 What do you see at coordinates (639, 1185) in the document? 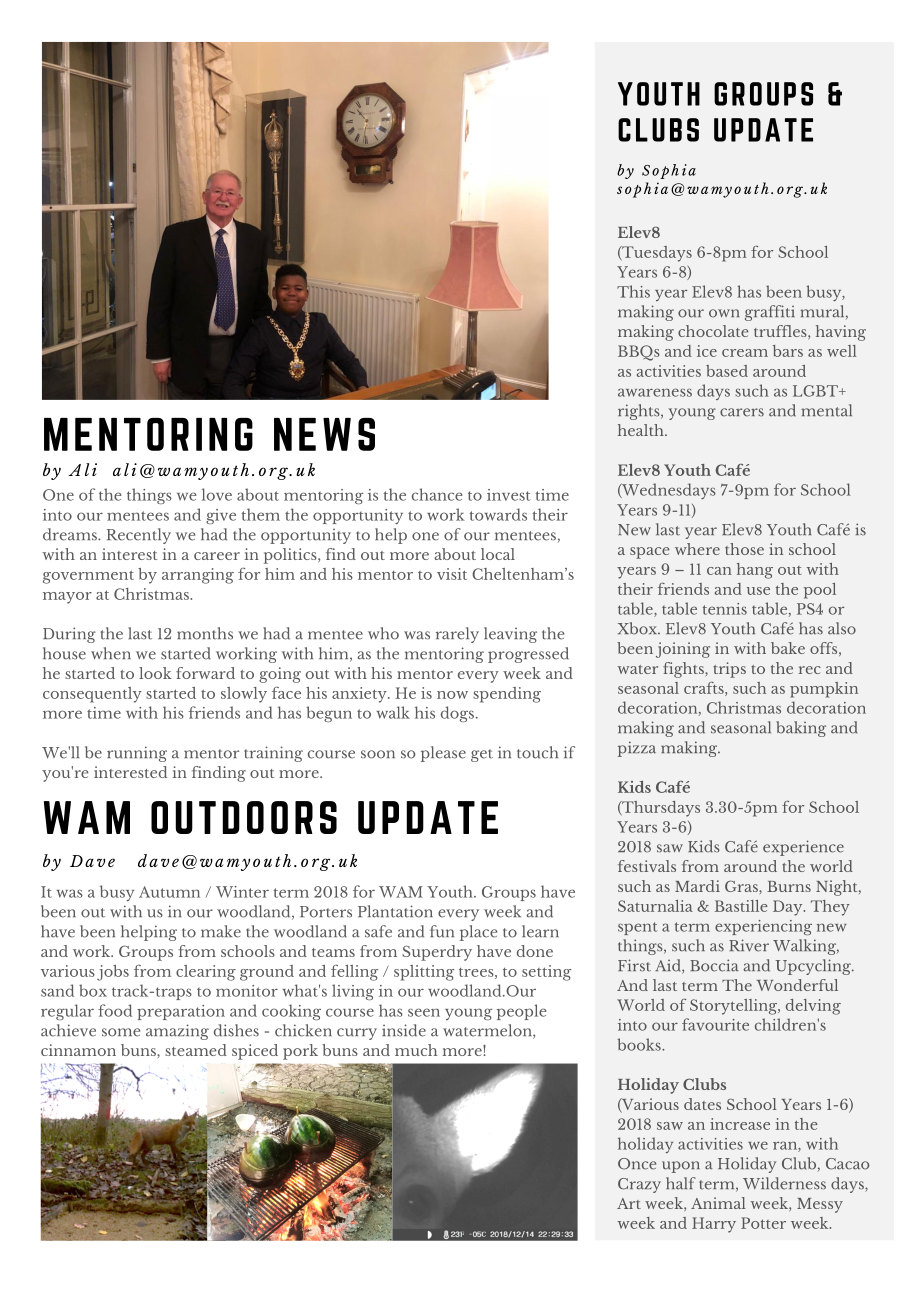
I see `Crazy` at bounding box center [639, 1185].
